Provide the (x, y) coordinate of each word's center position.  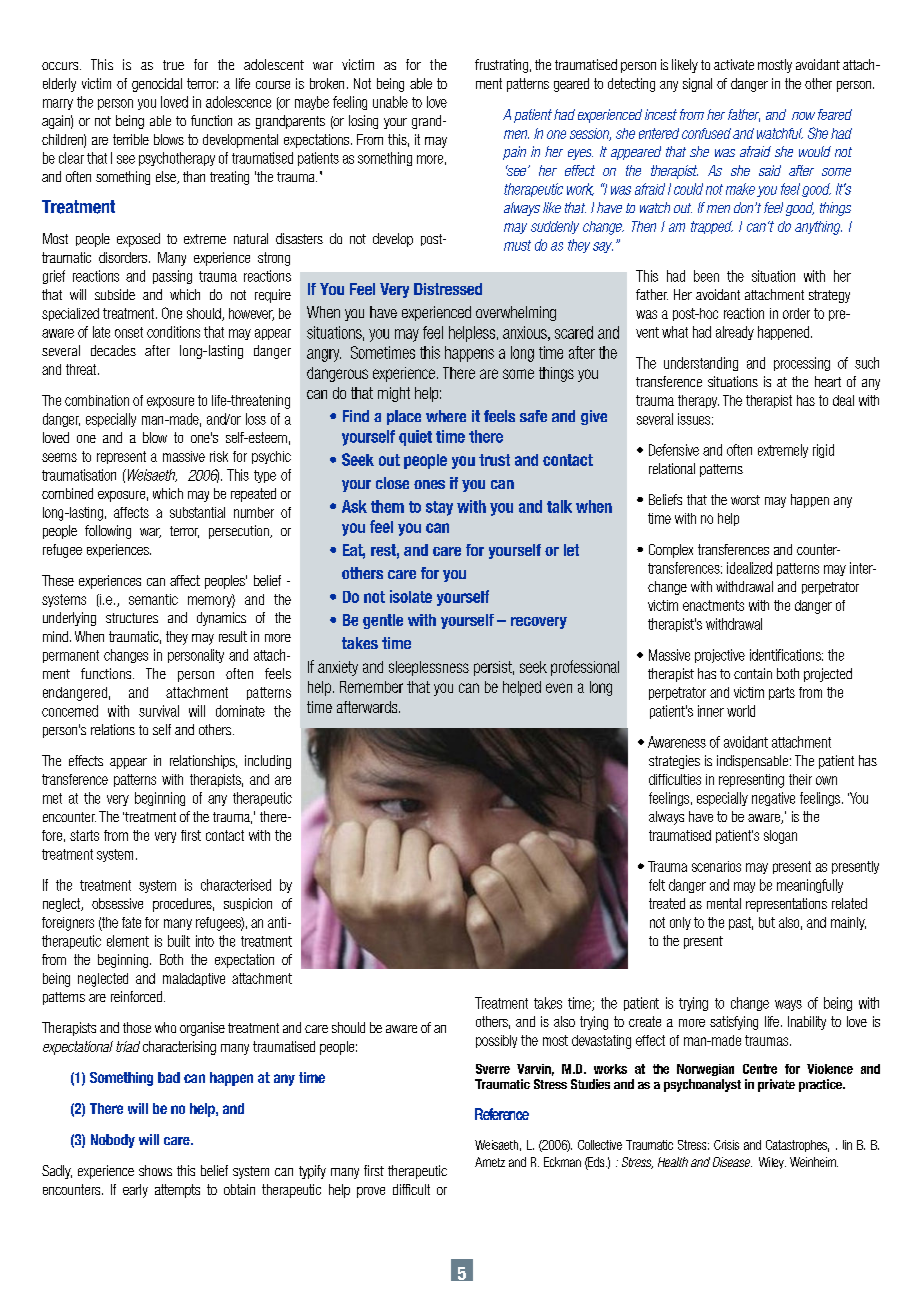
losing (363, 122)
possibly (496, 1041)
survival (159, 711)
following (108, 532)
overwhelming (516, 313)
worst (745, 500)
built (179, 941)
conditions (173, 332)
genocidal (157, 85)
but (767, 922)
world (741, 711)
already (735, 333)
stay (439, 508)
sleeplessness (429, 668)
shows (155, 1170)
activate (734, 64)
